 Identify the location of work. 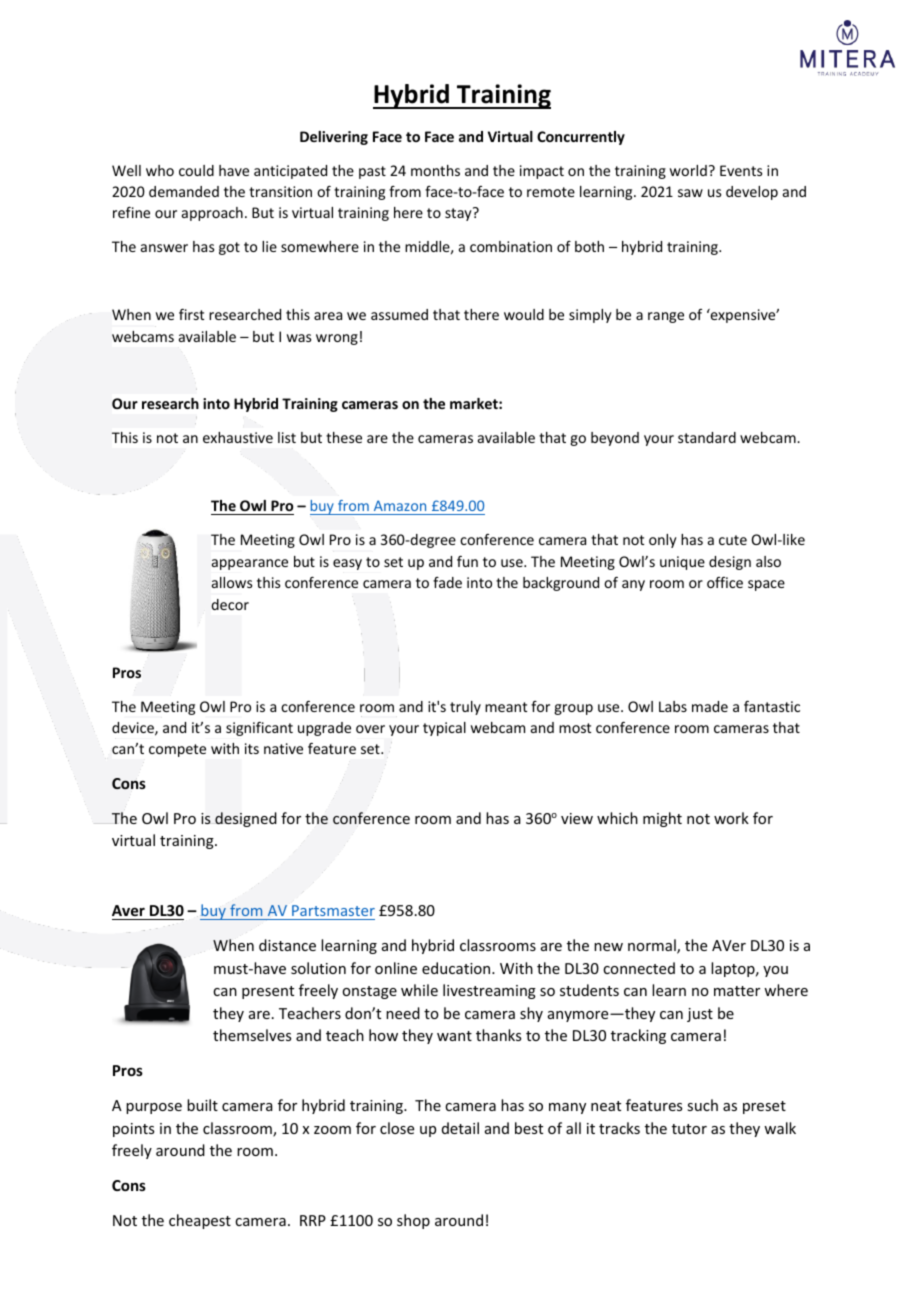
(731, 818).
